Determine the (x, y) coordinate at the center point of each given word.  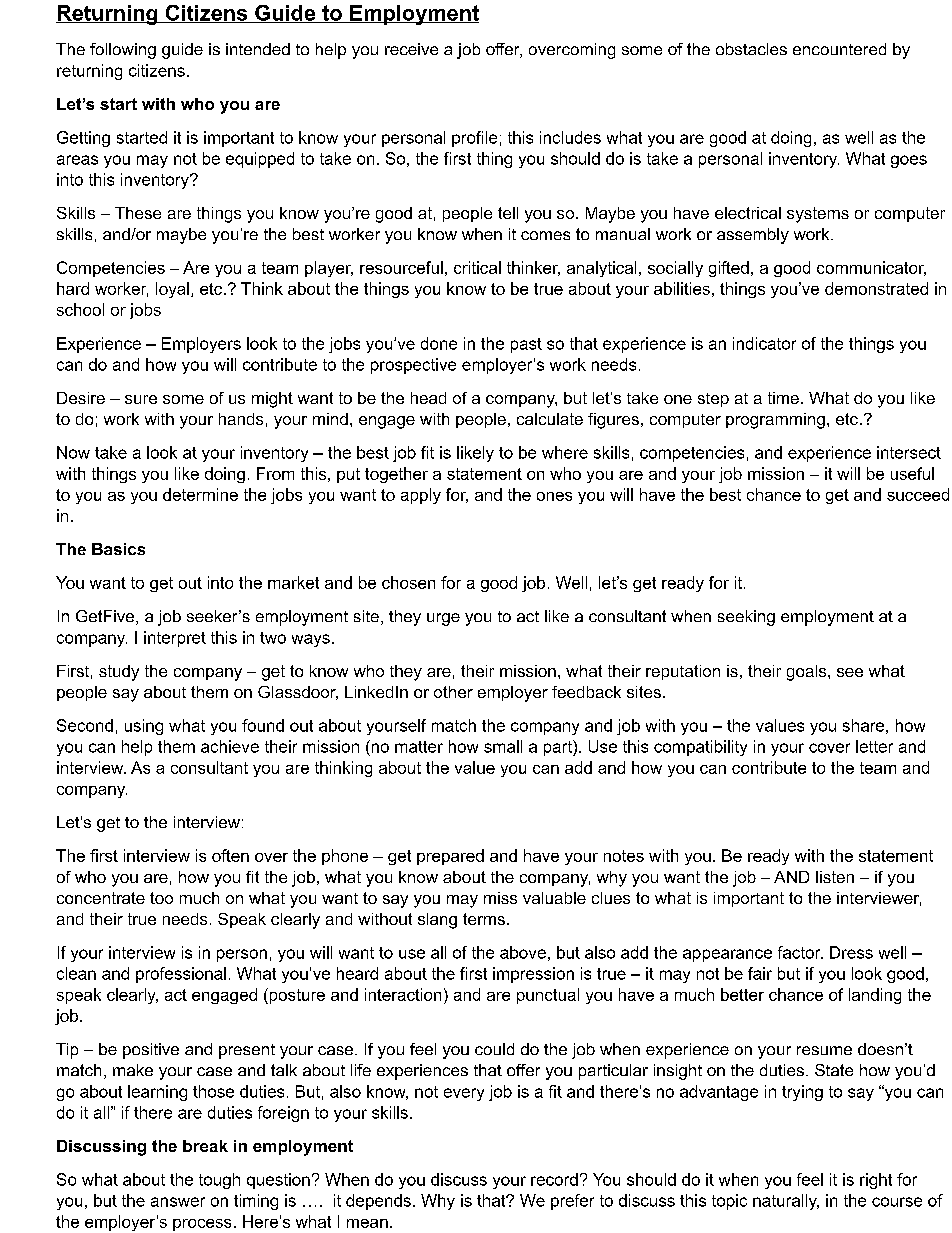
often (230, 855)
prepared (450, 857)
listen (835, 877)
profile (474, 139)
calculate (550, 419)
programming (775, 421)
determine (200, 494)
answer (178, 1202)
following (123, 51)
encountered (839, 49)
